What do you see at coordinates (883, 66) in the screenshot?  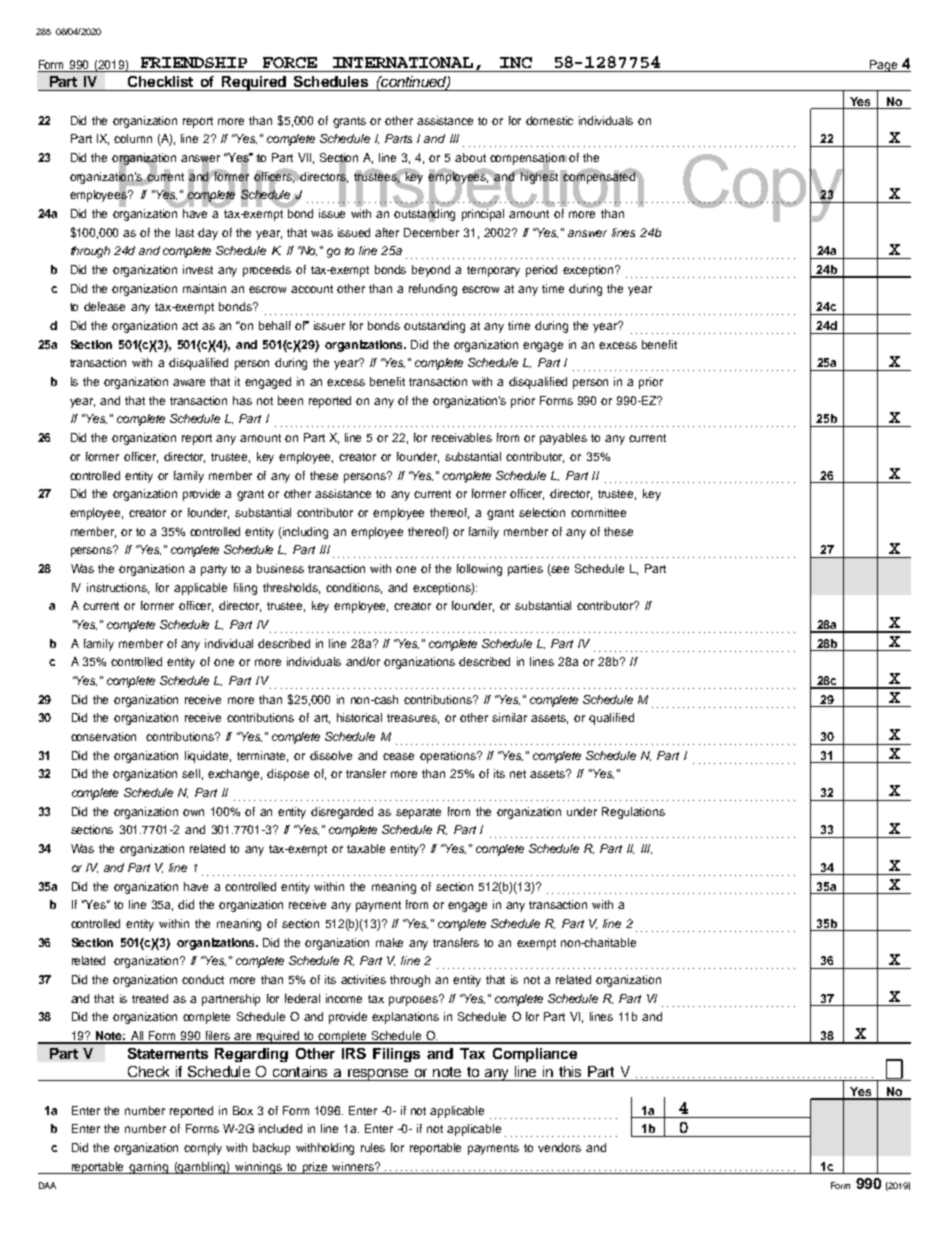 I see `Page` at bounding box center [883, 66].
